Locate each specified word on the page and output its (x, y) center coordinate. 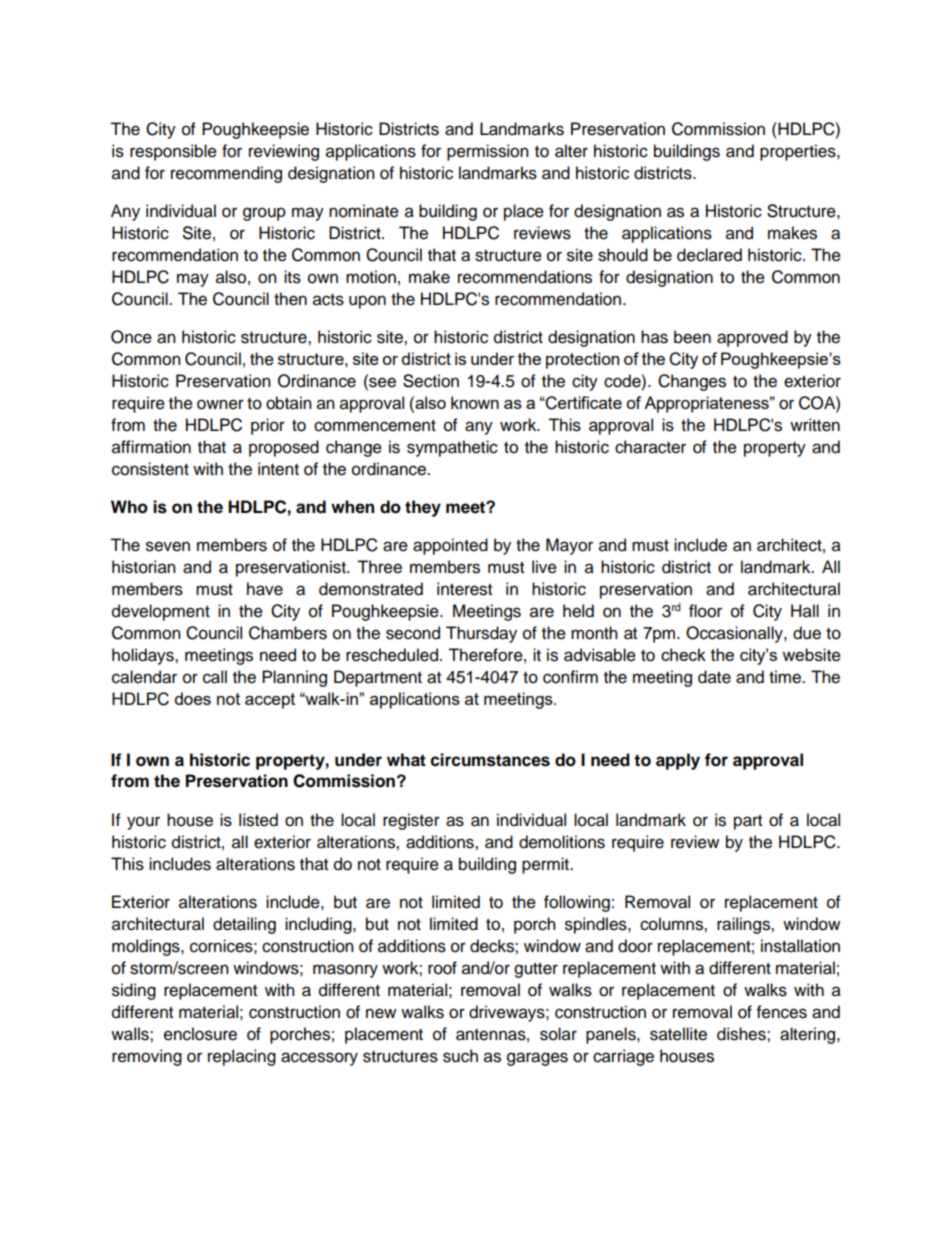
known (475, 402)
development (161, 612)
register (411, 821)
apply (678, 761)
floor (705, 611)
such (460, 1056)
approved (752, 338)
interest (464, 589)
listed (258, 820)
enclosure (200, 1034)
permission (488, 152)
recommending (226, 174)
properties (799, 152)
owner (220, 404)
